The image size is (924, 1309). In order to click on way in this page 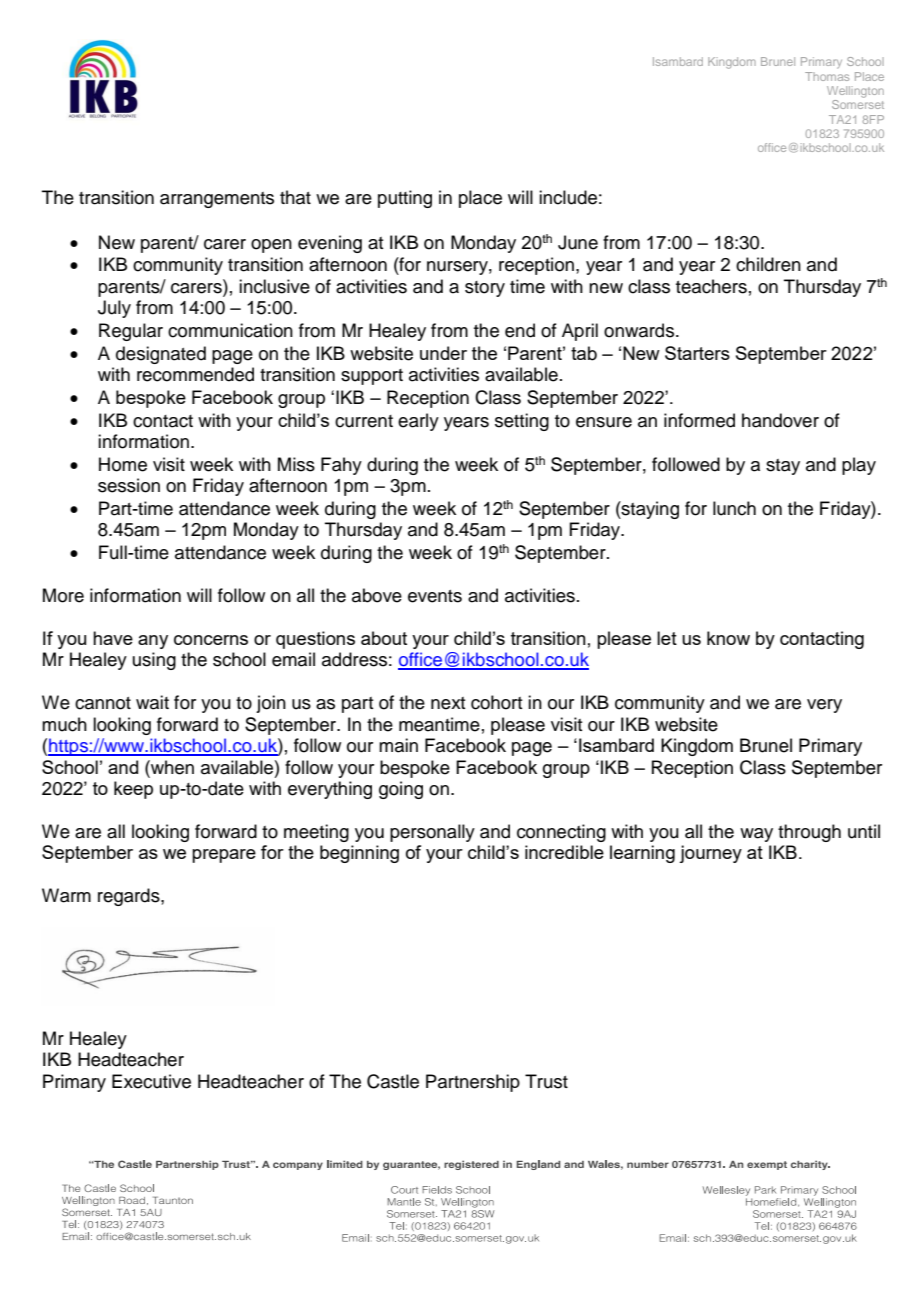, I will do `click(756, 835)`.
